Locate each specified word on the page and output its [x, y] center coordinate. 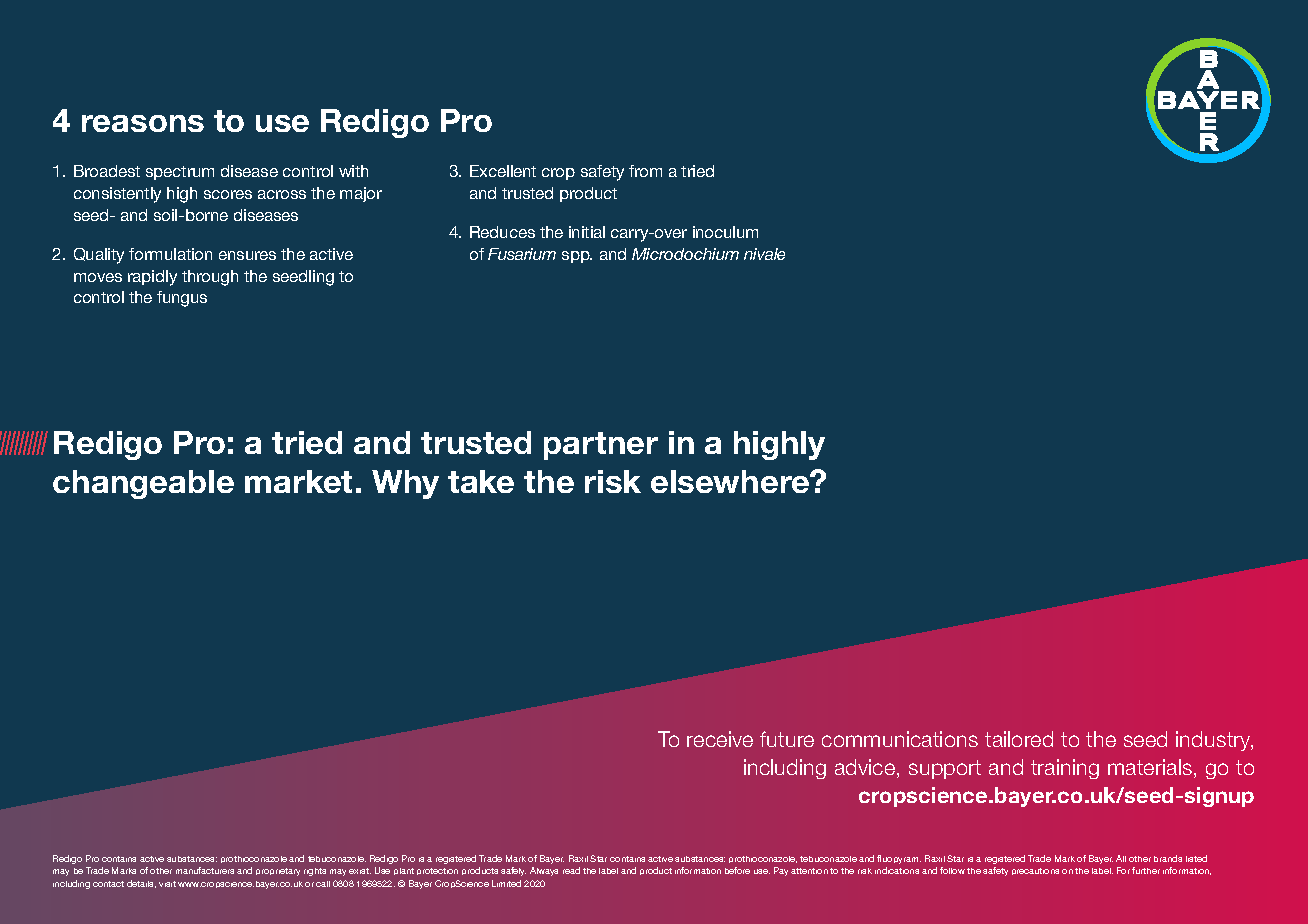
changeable [143, 484]
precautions [1035, 871]
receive [720, 739]
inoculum [725, 232]
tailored [1019, 739]
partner [601, 446]
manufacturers [205, 870]
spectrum [180, 173]
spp [577, 257]
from [645, 171]
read [571, 870]
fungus [182, 299]
